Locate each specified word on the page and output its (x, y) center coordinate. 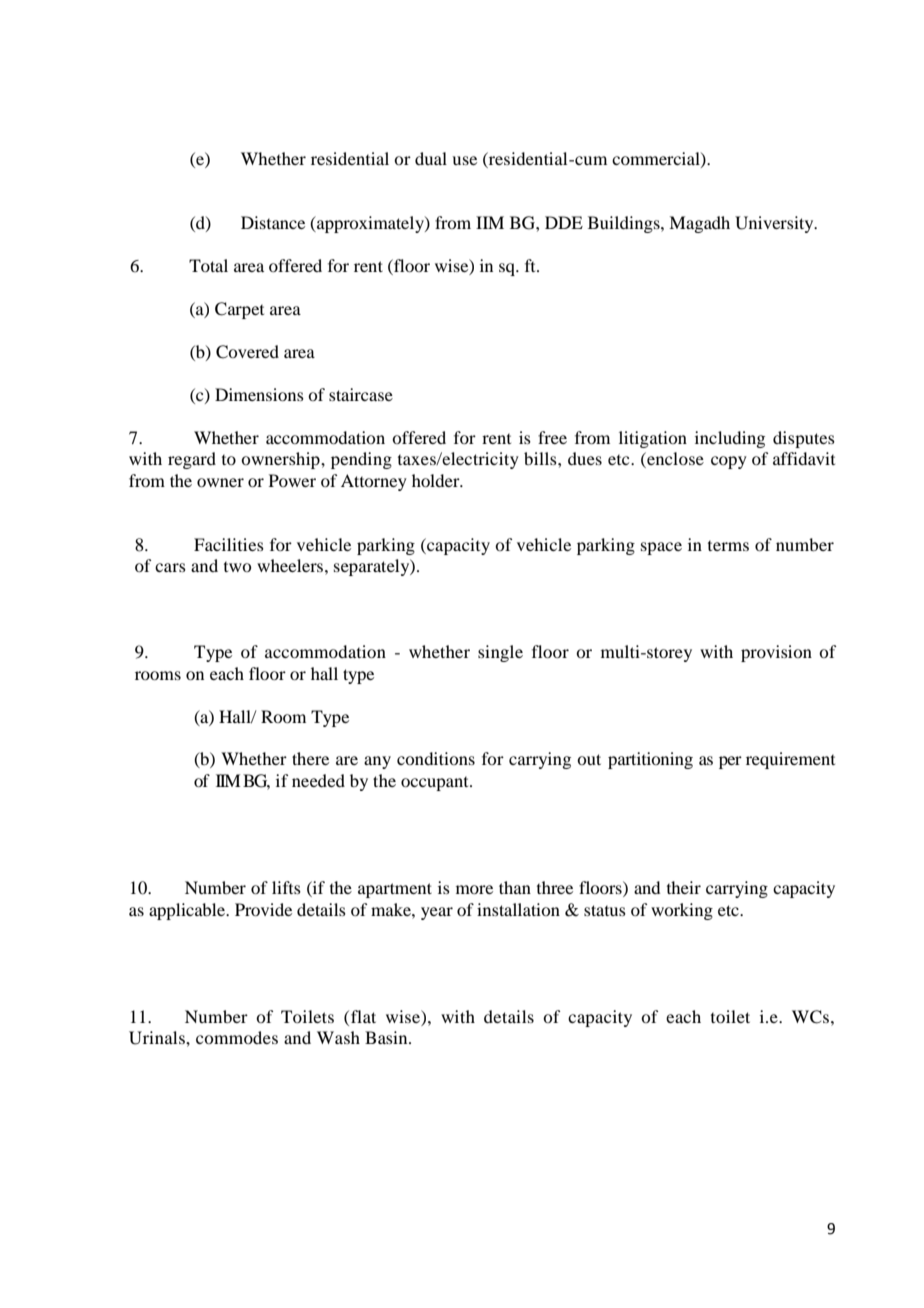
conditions (436, 758)
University (775, 224)
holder (437, 480)
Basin (387, 1037)
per (730, 762)
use (464, 160)
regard (192, 460)
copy (729, 462)
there (310, 758)
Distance (273, 222)
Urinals (158, 1038)
